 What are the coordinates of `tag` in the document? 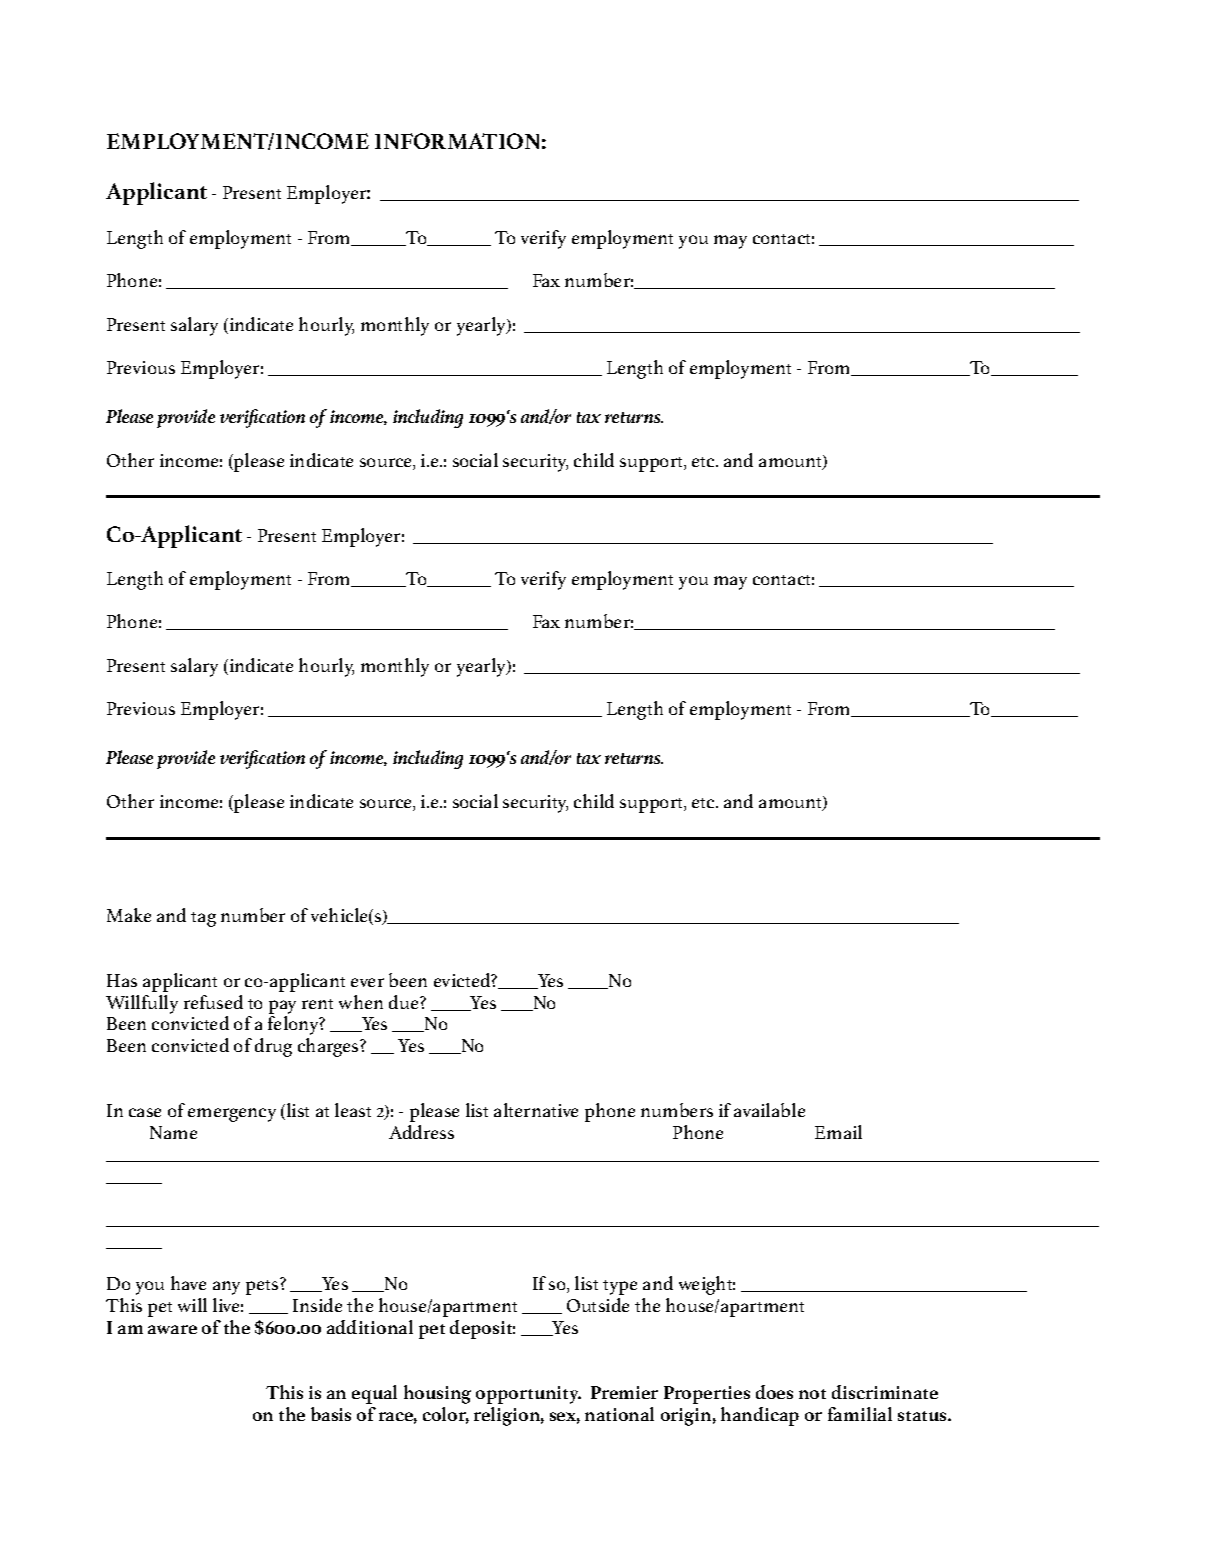 It's located at (203, 919).
